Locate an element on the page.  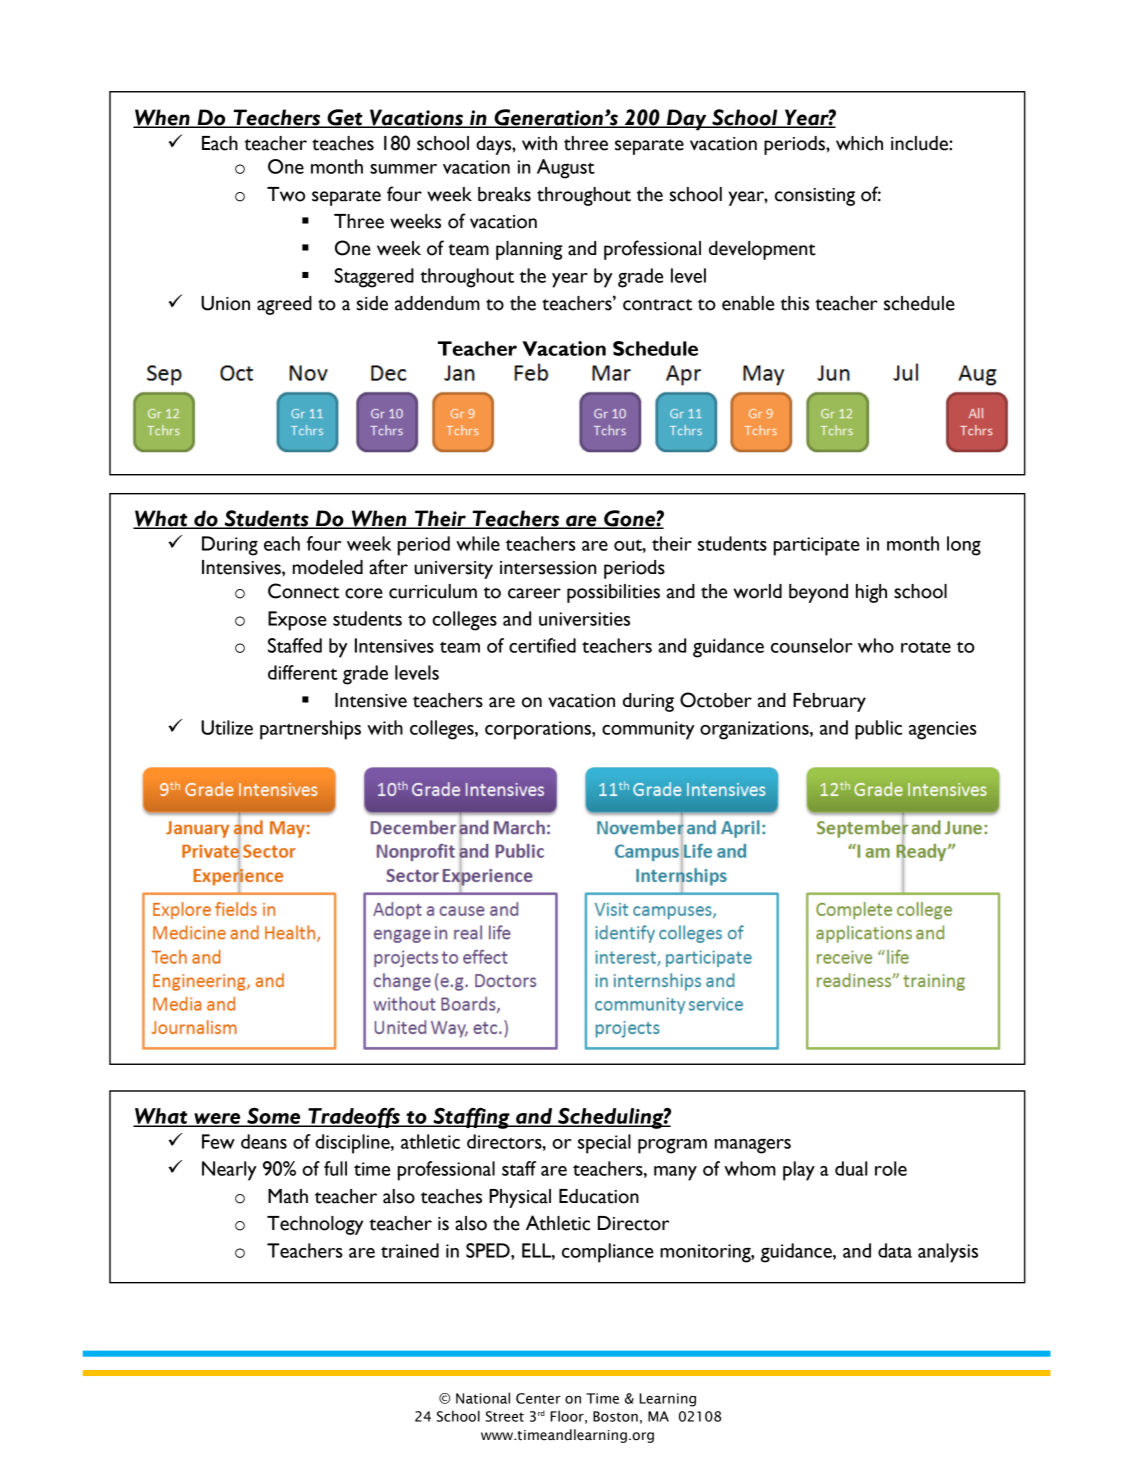
modeled is located at coordinates (328, 567).
